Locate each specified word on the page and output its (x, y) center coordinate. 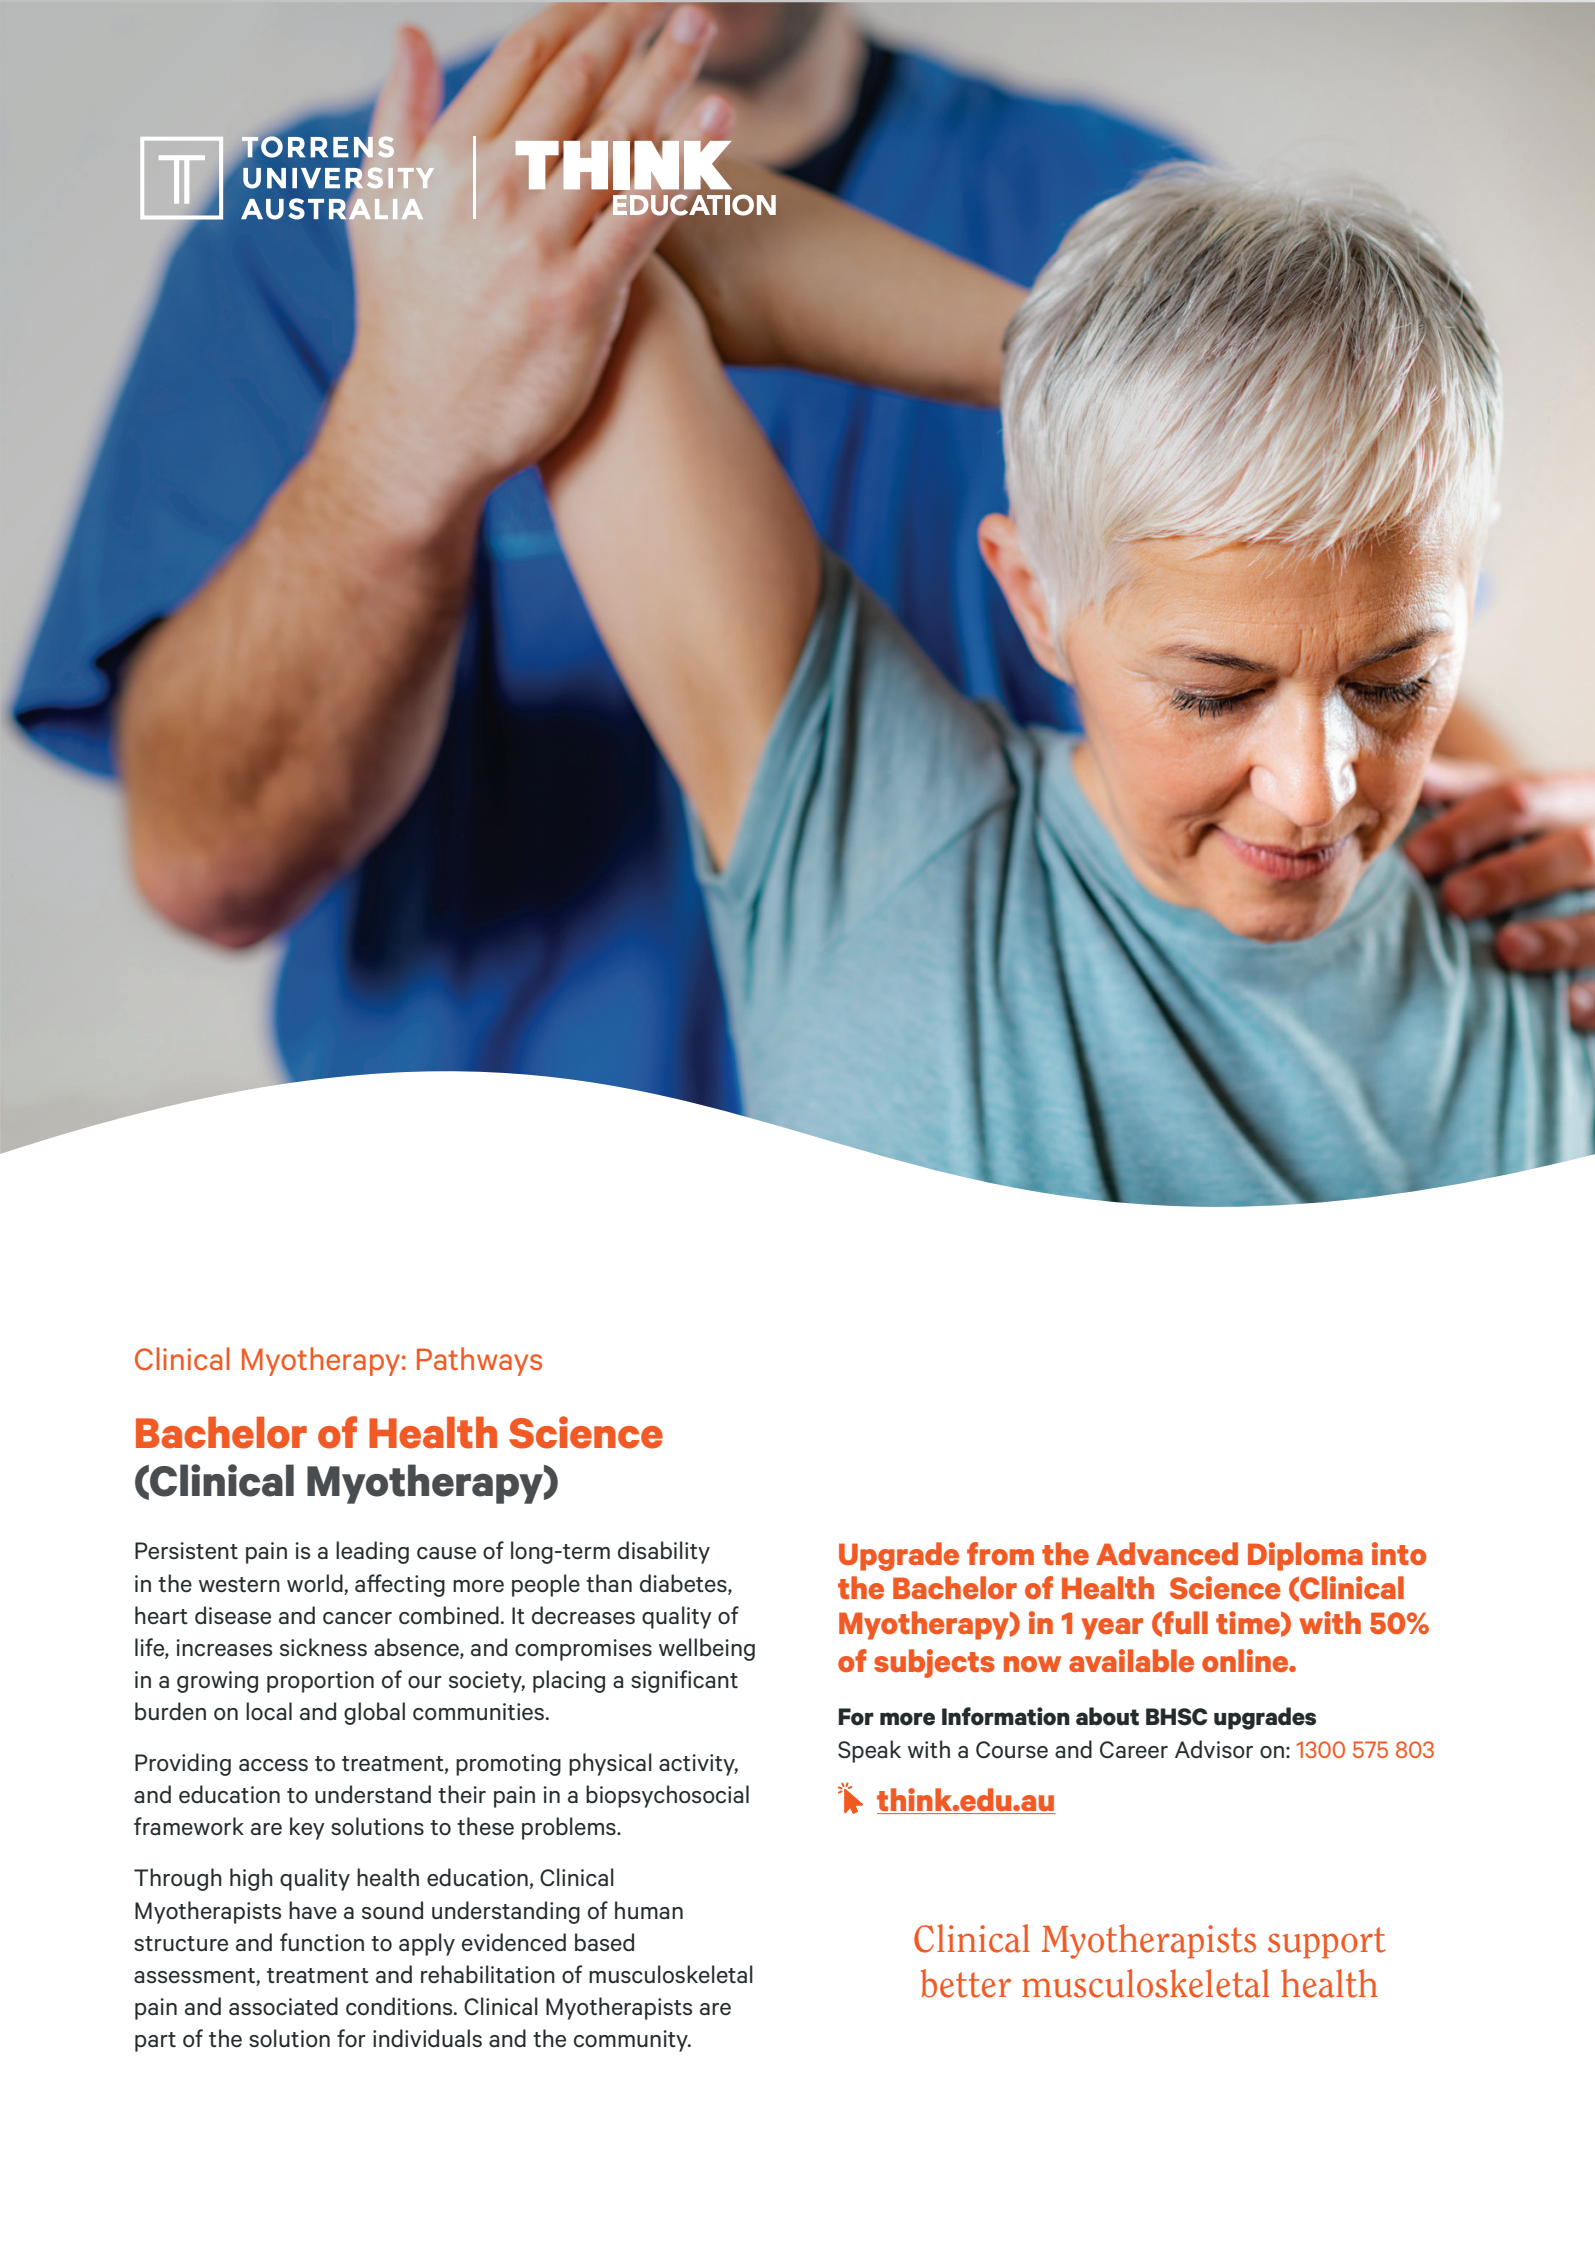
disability (664, 1552)
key (307, 1828)
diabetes (684, 1584)
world (315, 1583)
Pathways (479, 1361)
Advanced (1167, 1553)
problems (570, 1828)
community (632, 2041)
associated (283, 2006)
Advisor (1214, 1749)
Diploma (1305, 1556)
